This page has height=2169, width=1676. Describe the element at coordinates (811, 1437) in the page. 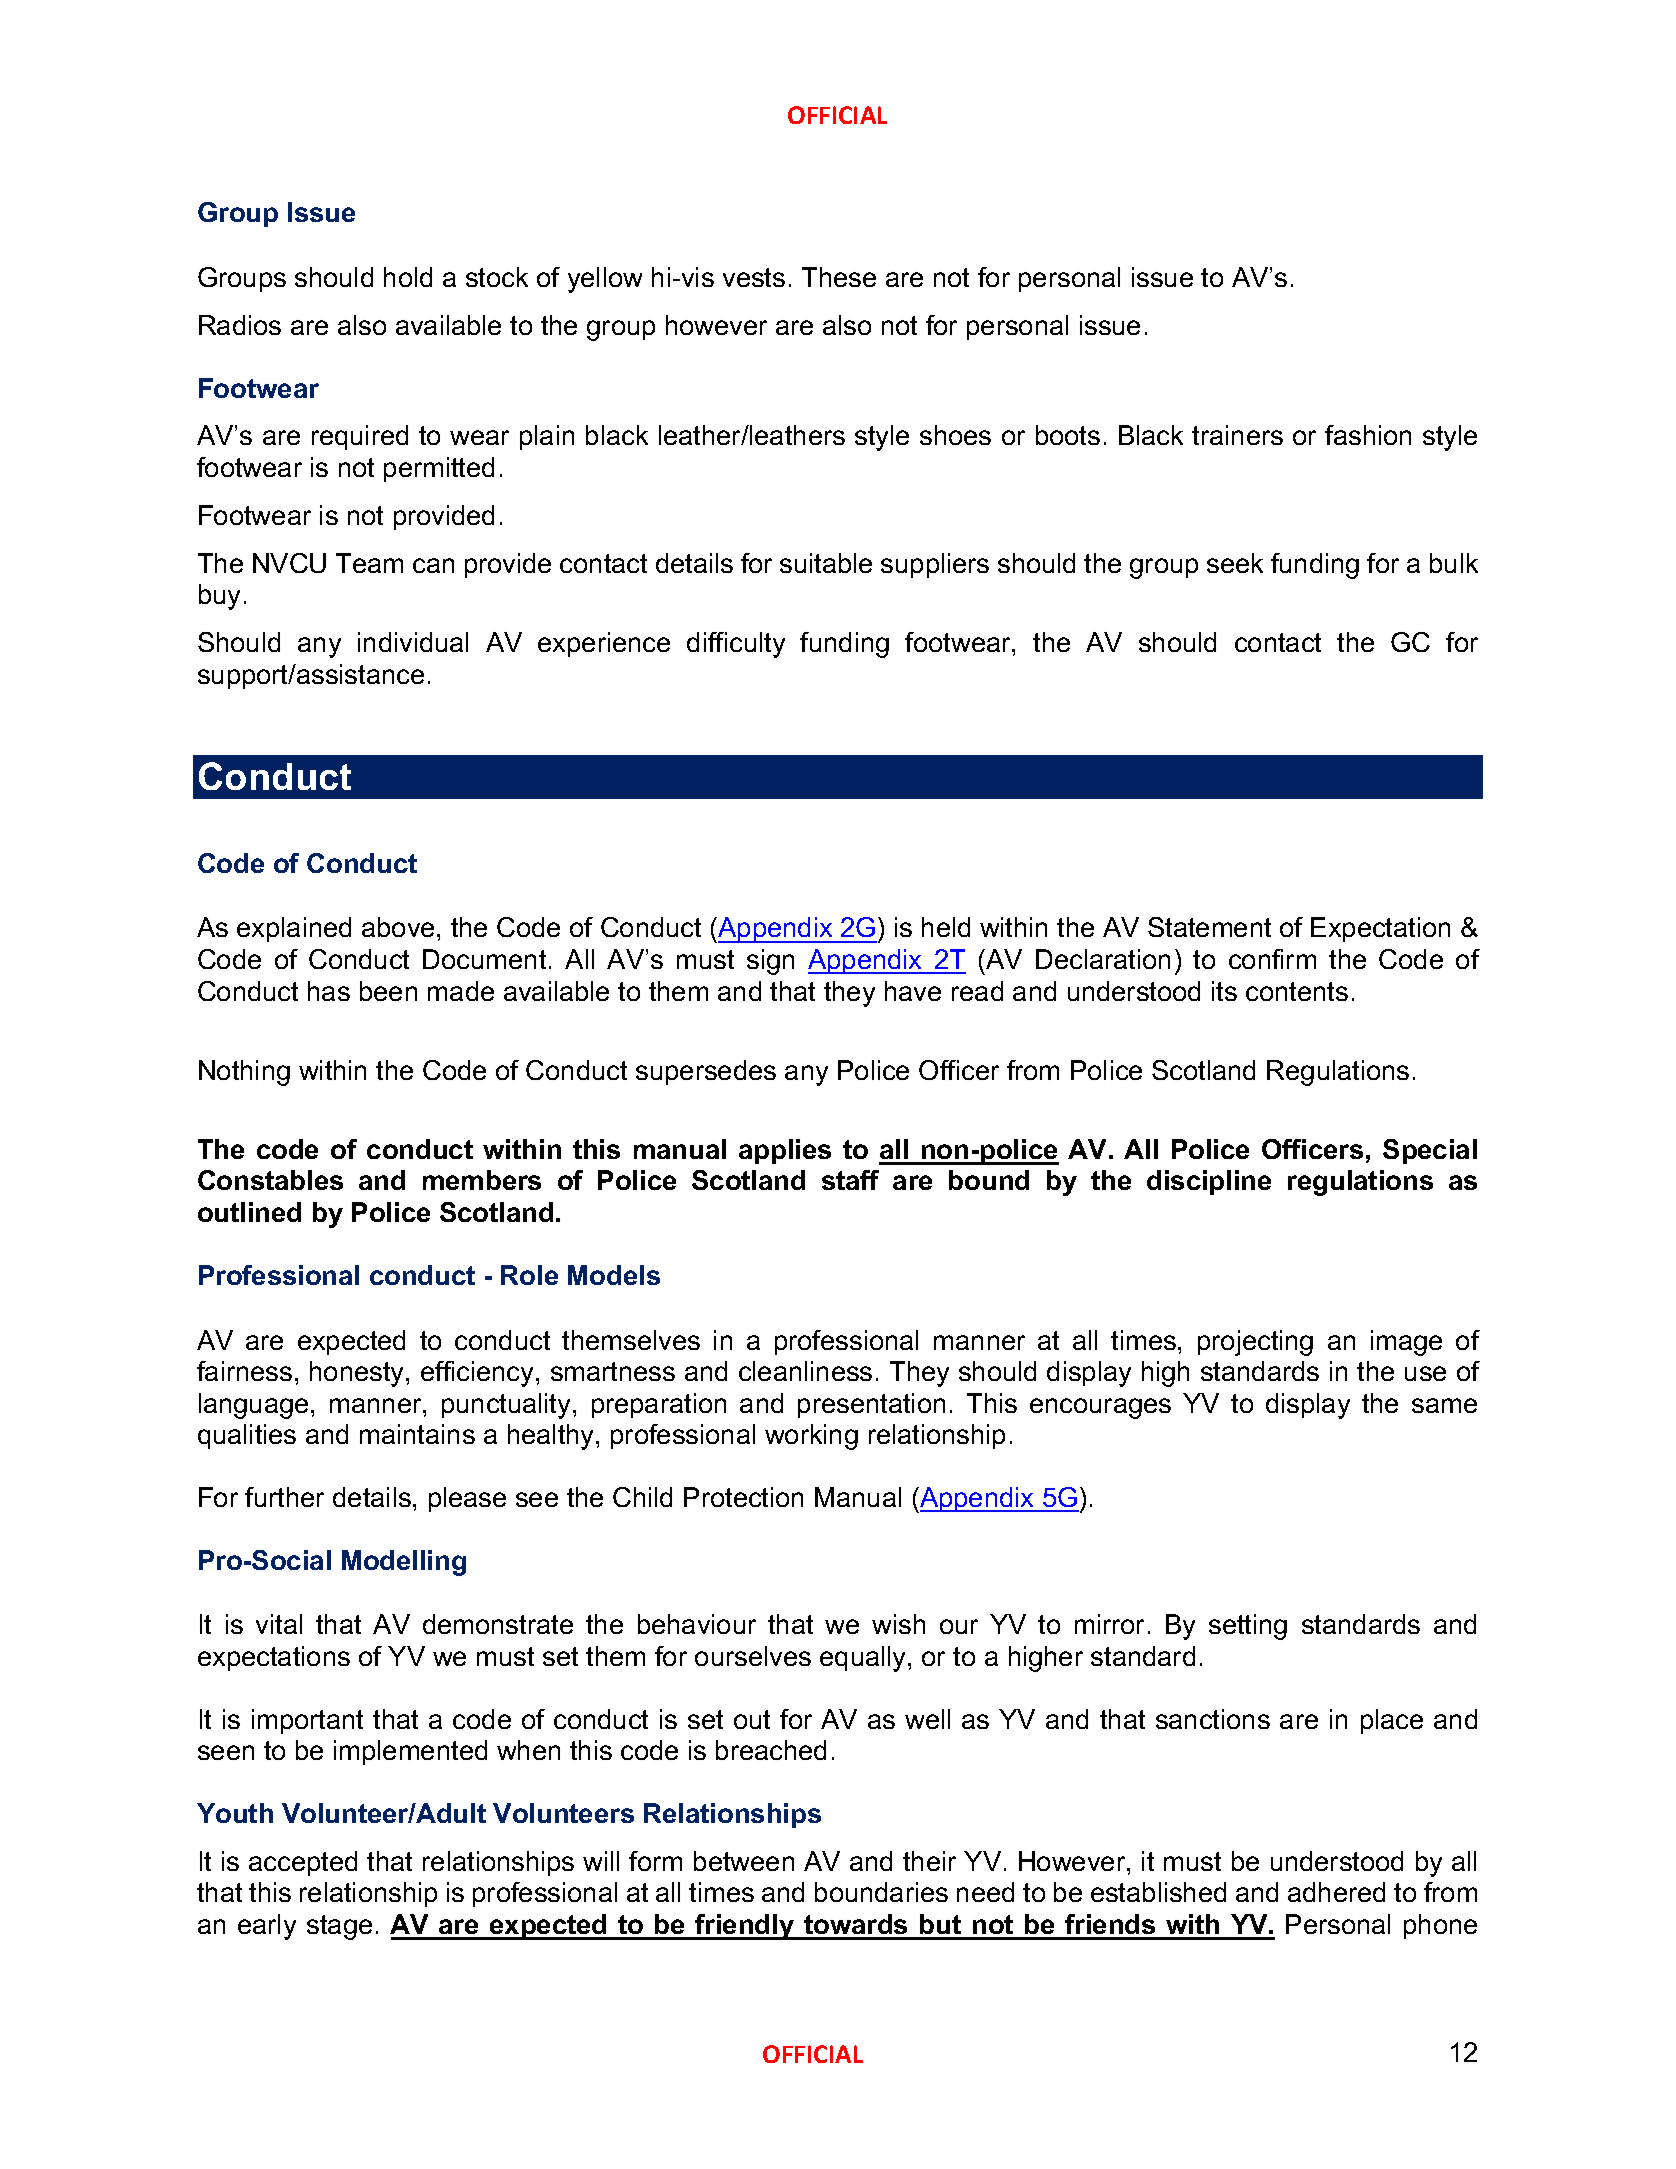

I see `working` at that location.
